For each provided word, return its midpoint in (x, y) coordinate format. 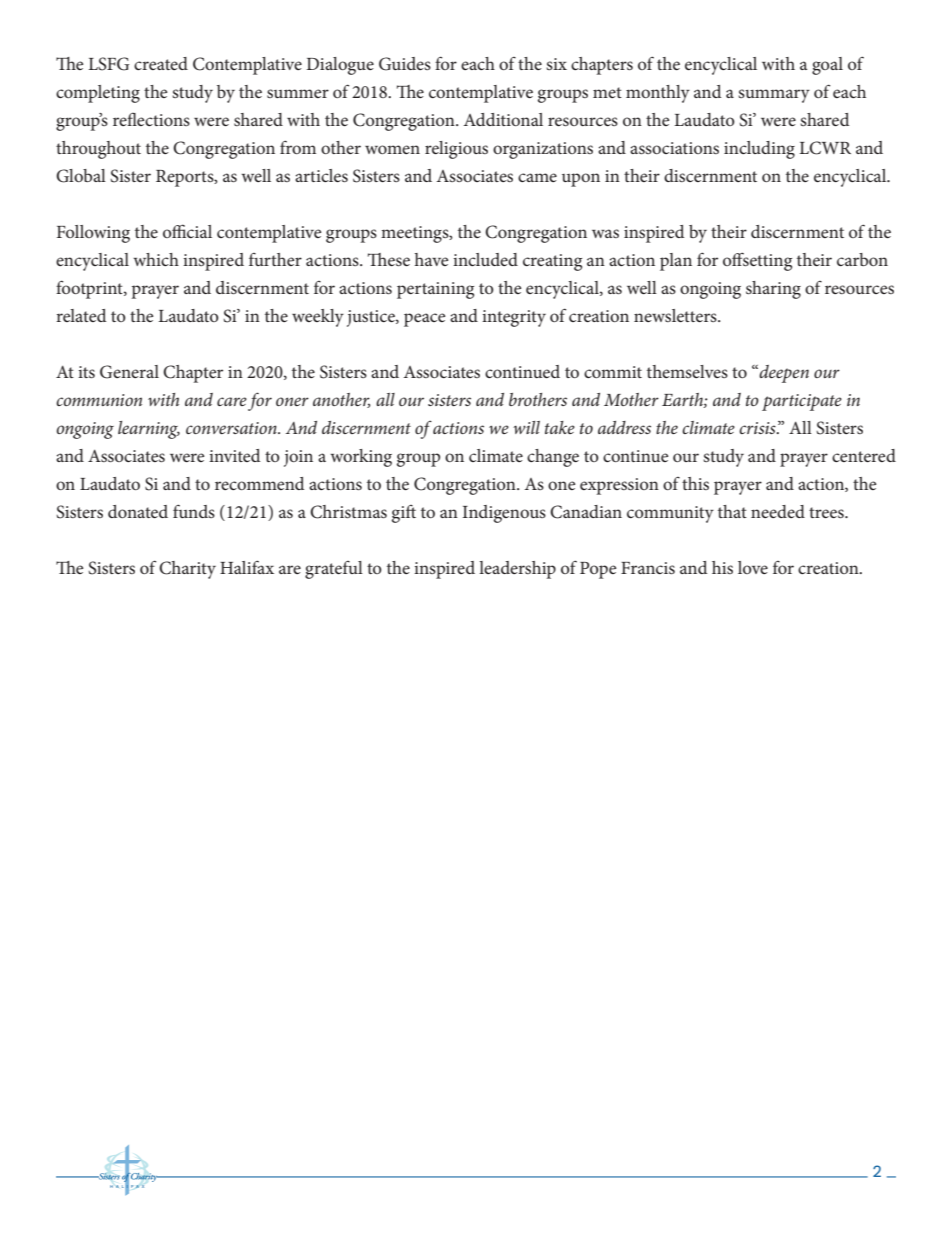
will (526, 427)
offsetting (757, 261)
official (187, 231)
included (485, 259)
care (232, 401)
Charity (187, 570)
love (753, 567)
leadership (517, 570)
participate (802, 402)
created (161, 63)
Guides (405, 64)
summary (774, 96)
